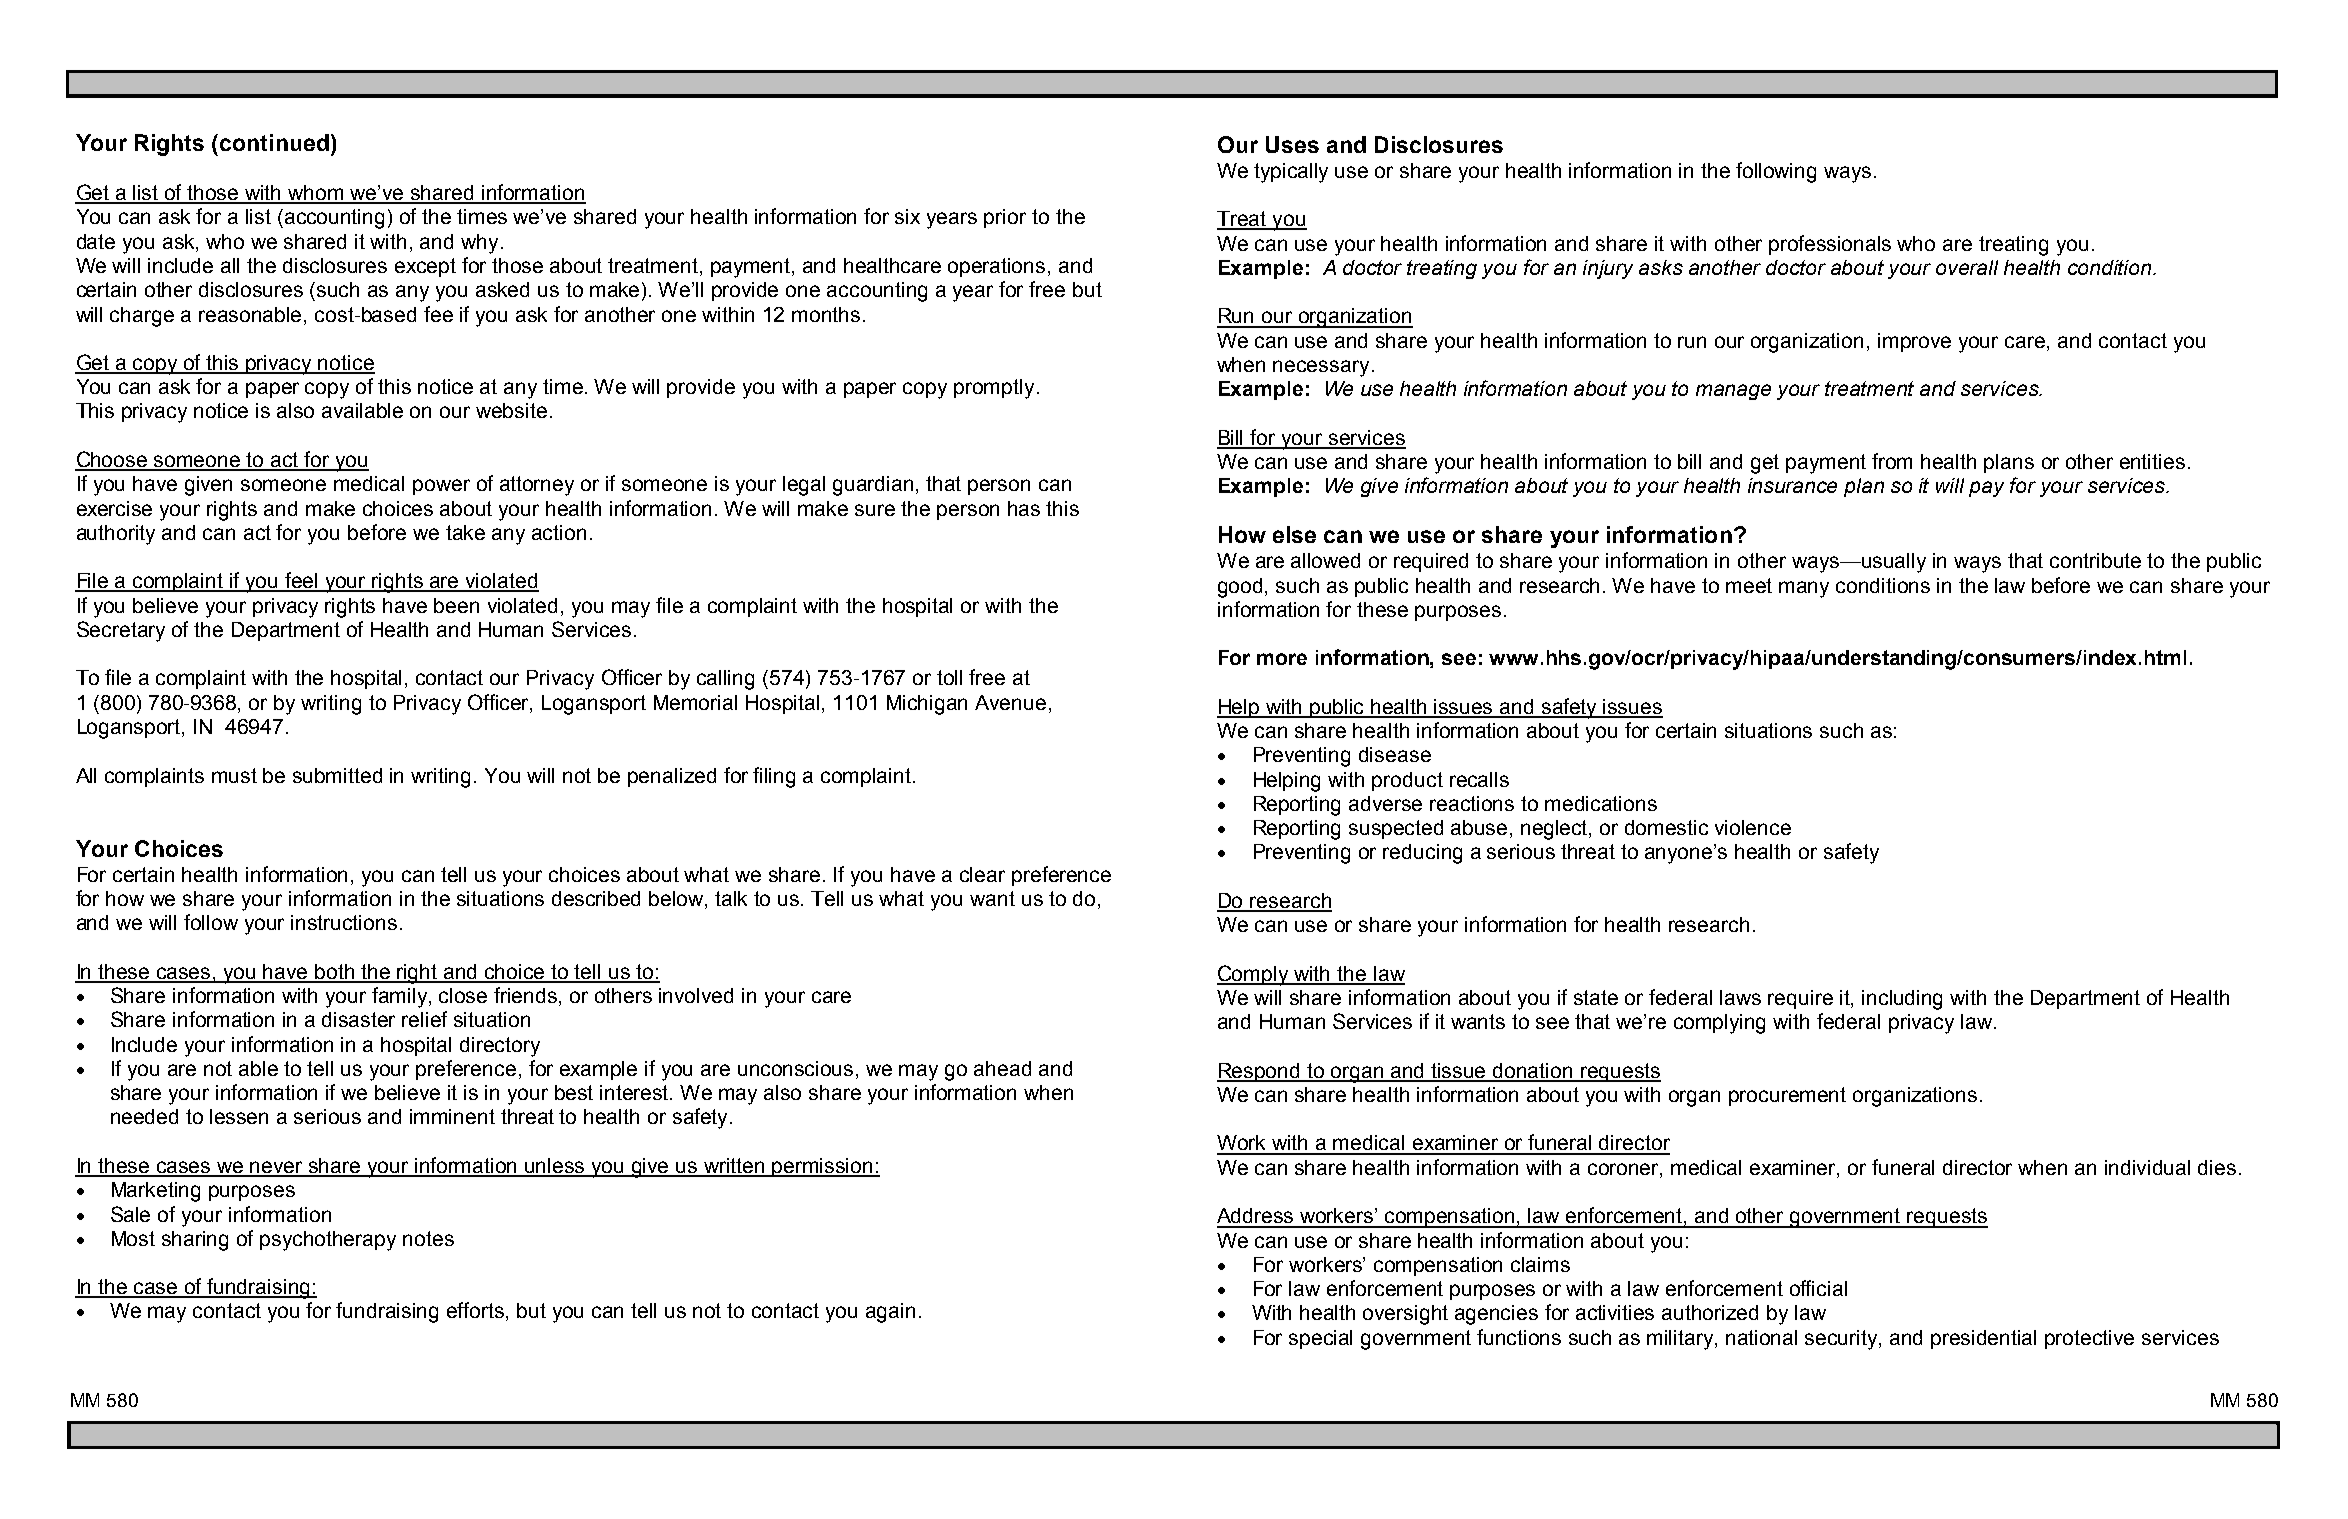  Describe the element at coordinates (1320, 1339) in the screenshot. I see `special` at that location.
